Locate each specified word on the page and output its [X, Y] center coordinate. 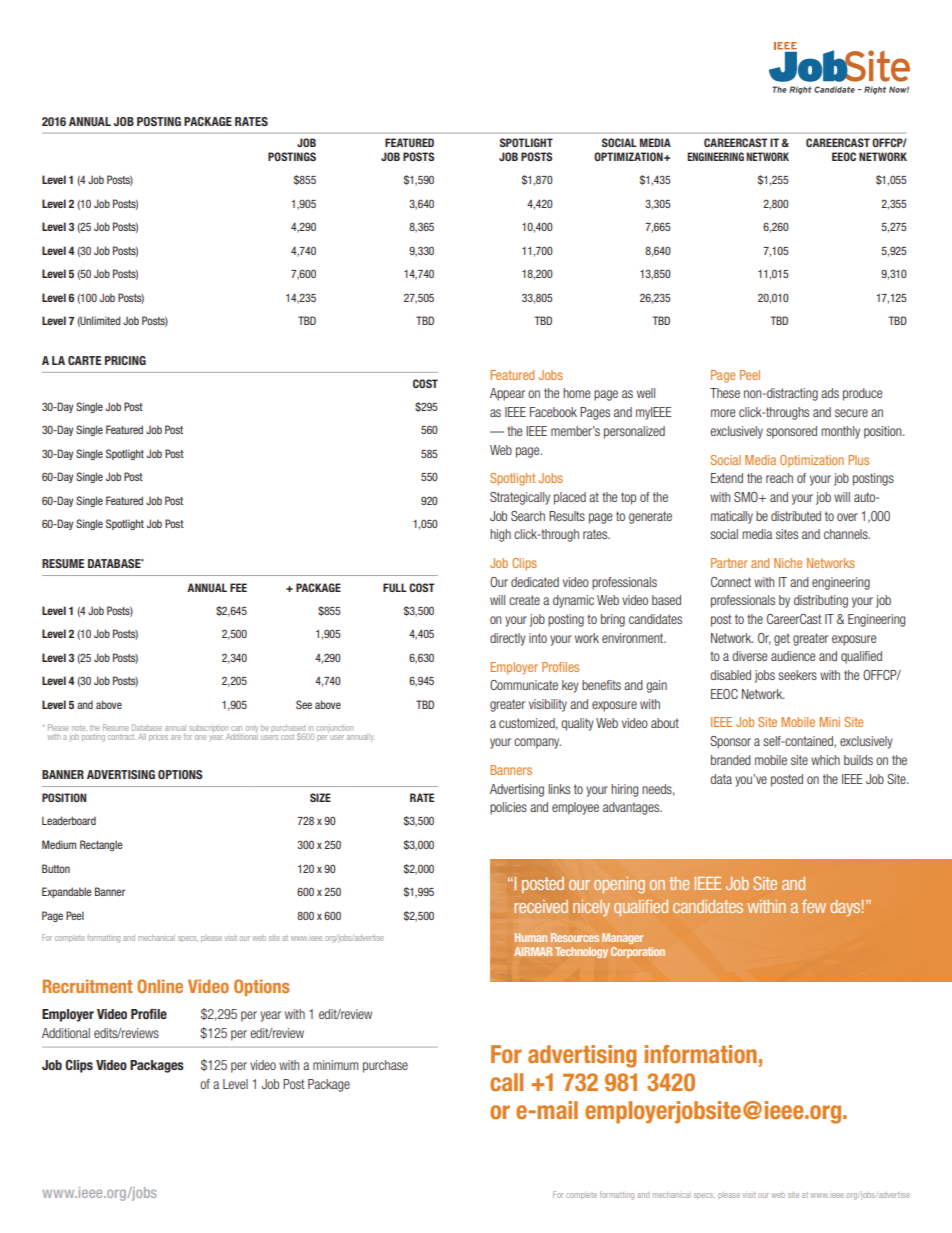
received [541, 906]
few [814, 906]
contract [122, 737]
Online [160, 986]
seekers [797, 675]
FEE [238, 587]
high [500, 535]
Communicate [524, 685]
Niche [788, 563]
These [725, 393]
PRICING [125, 360]
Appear [507, 394]
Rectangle [101, 845]
